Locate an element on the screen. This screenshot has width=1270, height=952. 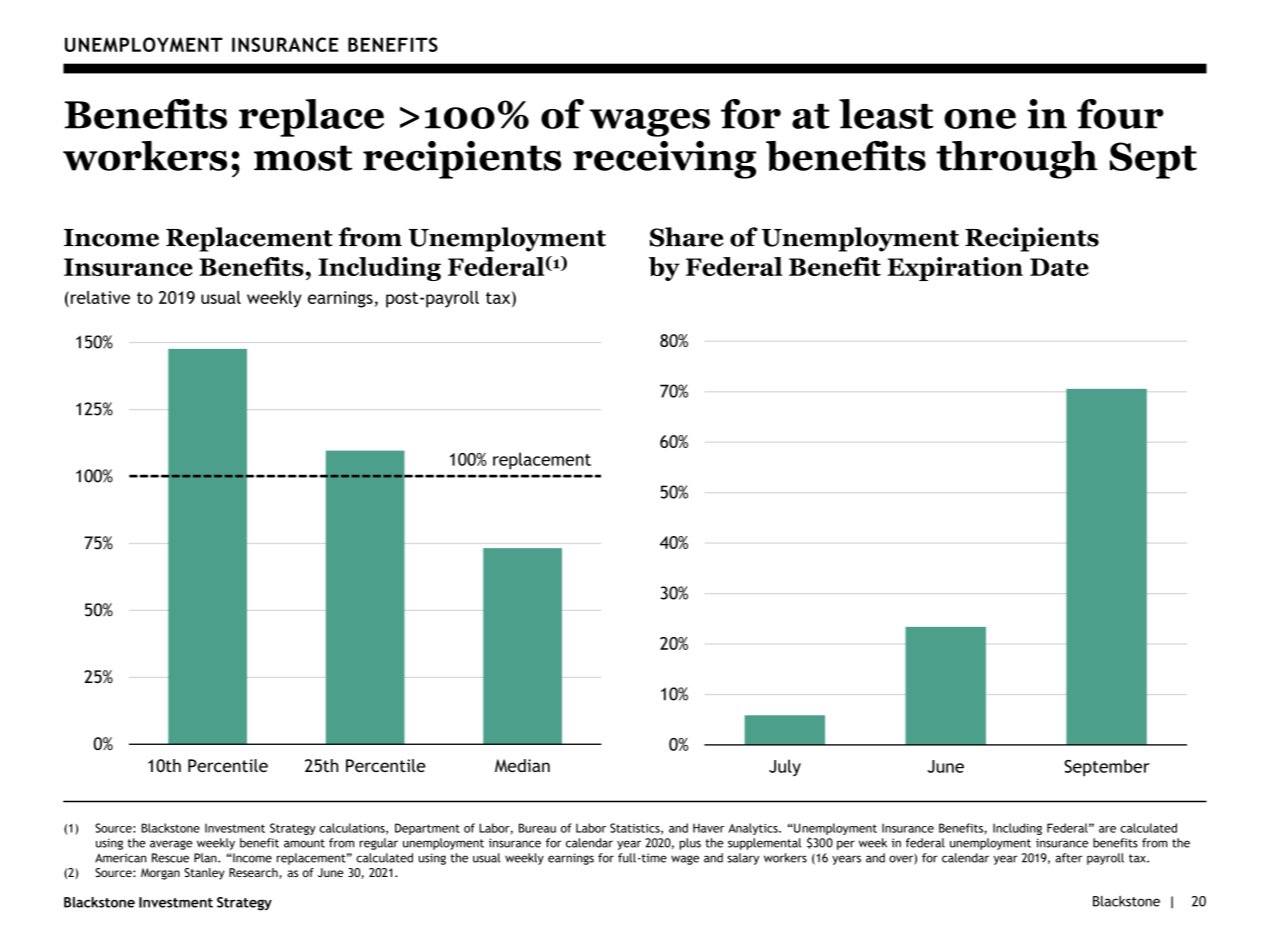
most is located at coordinates (303, 158).
